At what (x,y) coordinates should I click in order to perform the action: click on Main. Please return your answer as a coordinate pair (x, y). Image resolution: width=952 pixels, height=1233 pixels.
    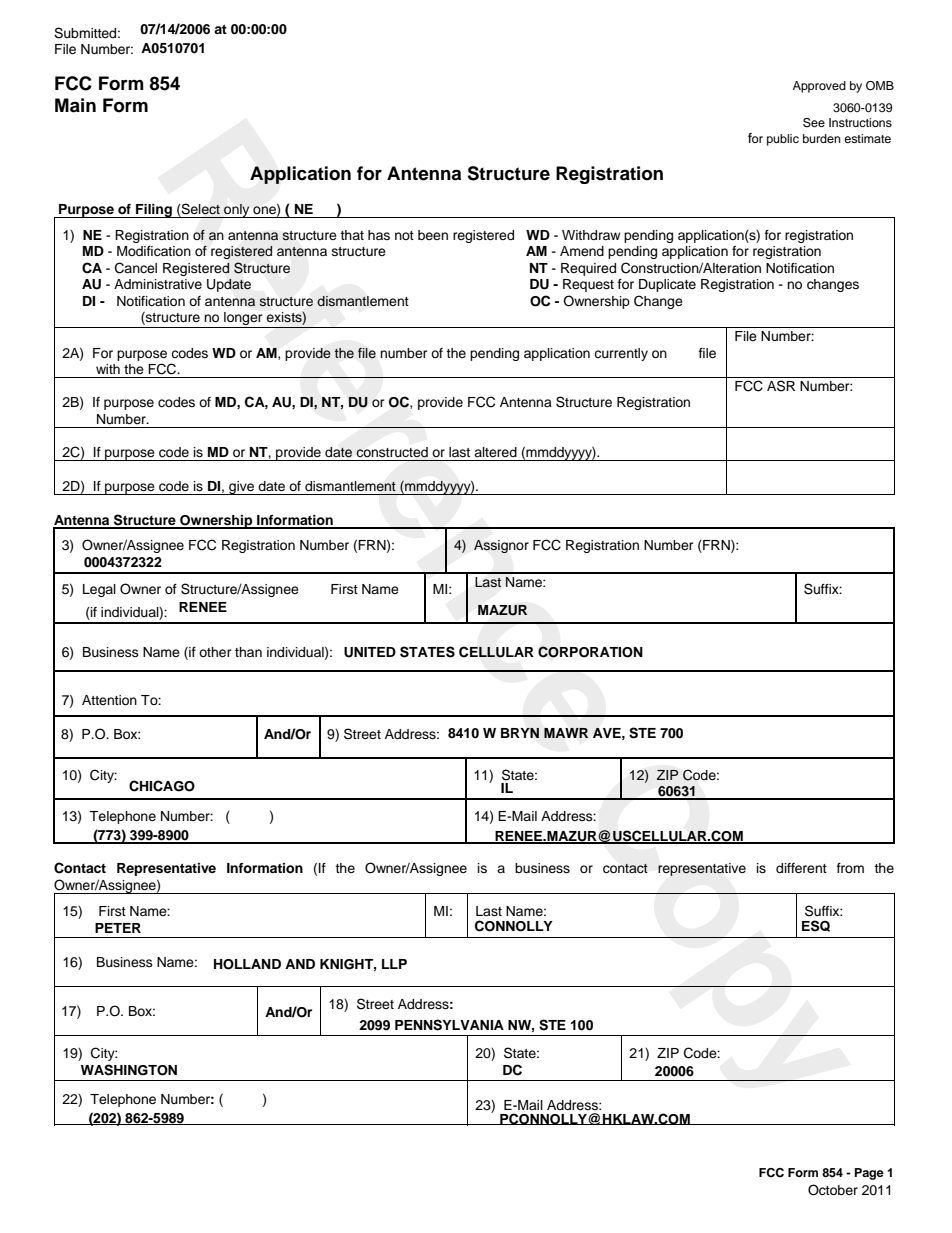
    Looking at the image, I should click on (75, 105).
